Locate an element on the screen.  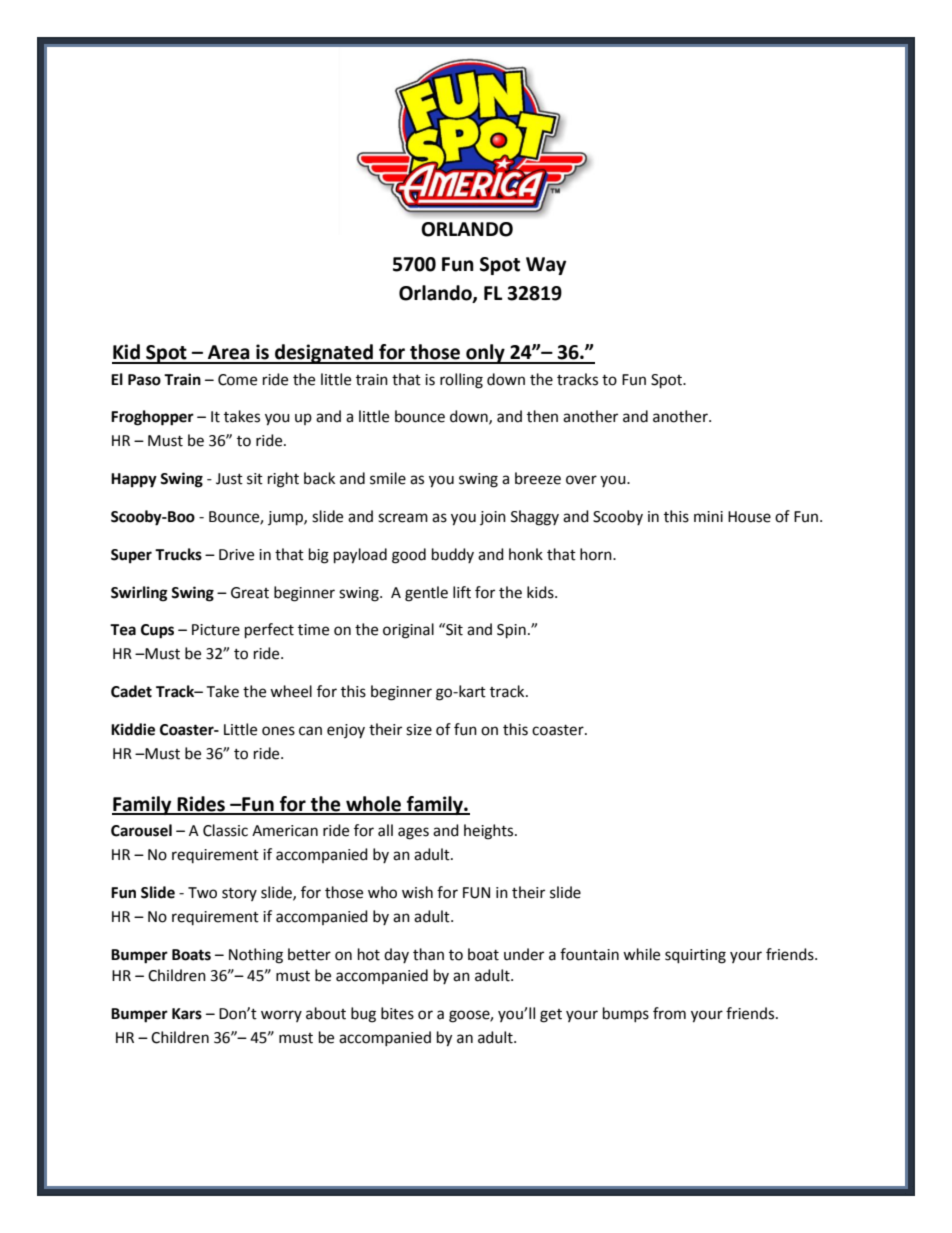
only is located at coordinates (485, 354).
